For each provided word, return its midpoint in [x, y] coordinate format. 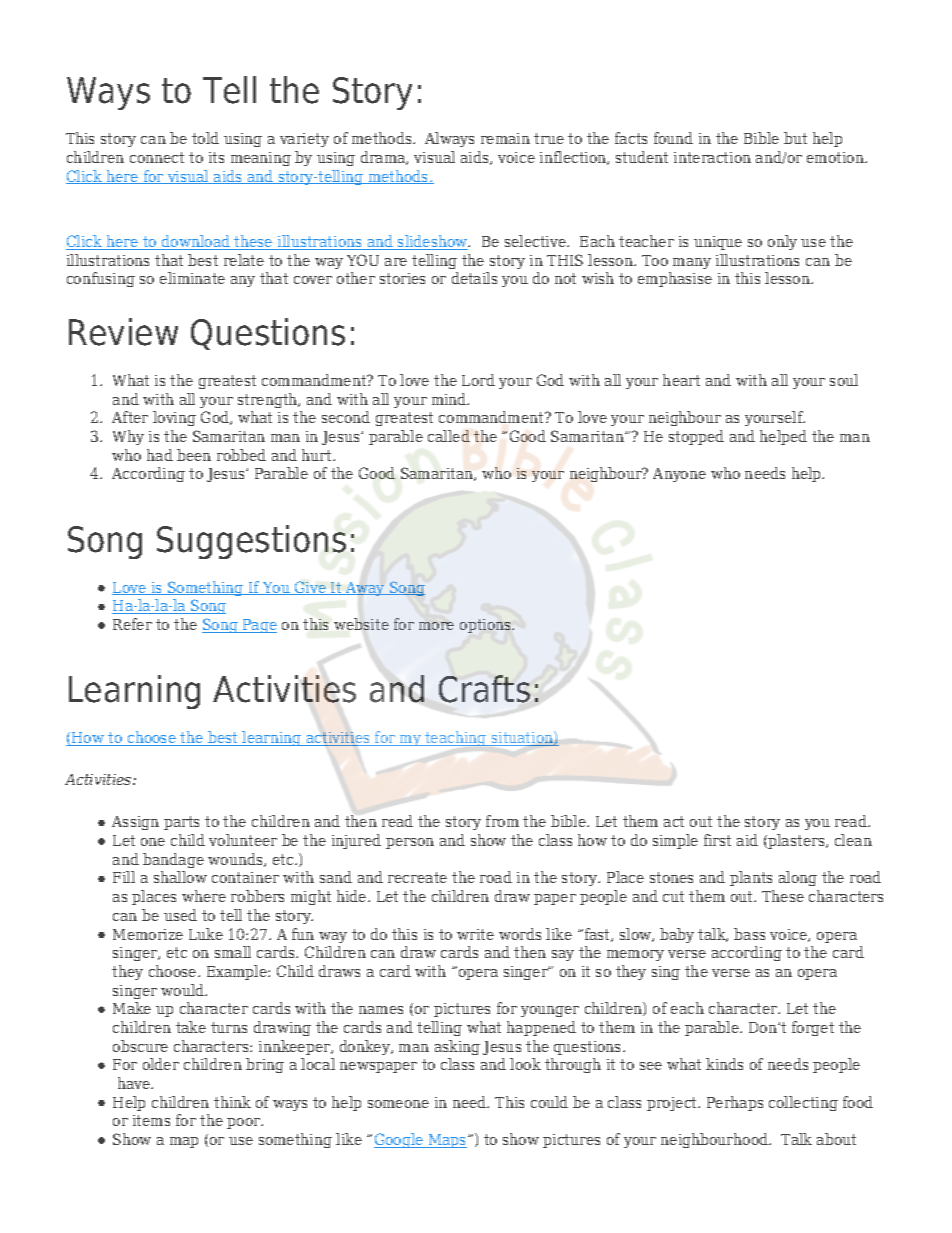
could [549, 1102]
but [795, 138]
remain [505, 138]
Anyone [679, 475]
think [232, 1102]
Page [259, 626]
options [487, 626]
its [216, 157]
